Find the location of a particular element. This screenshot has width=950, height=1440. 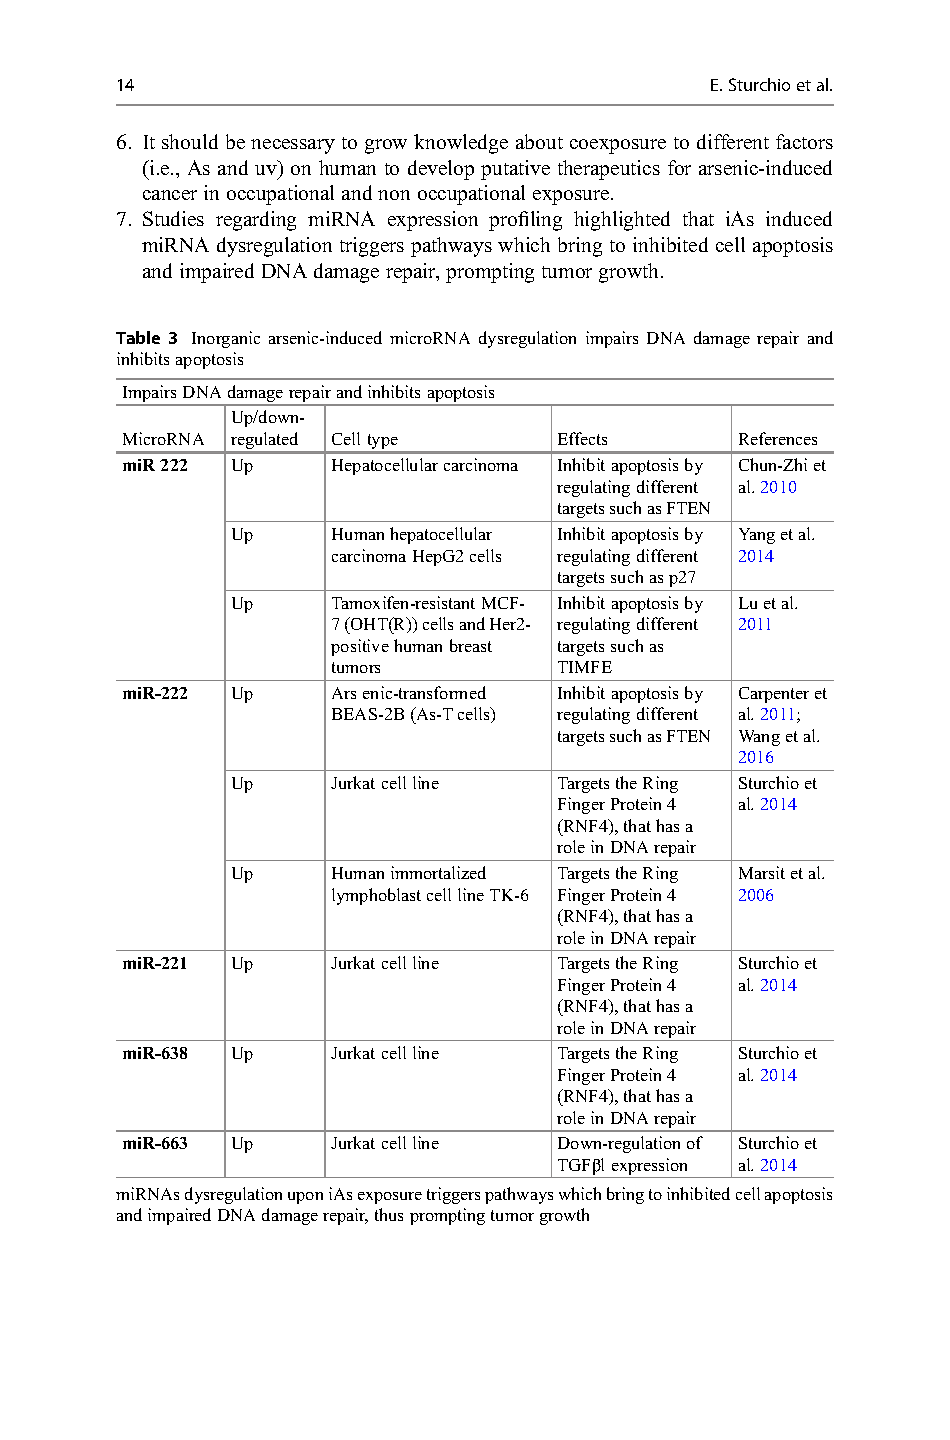

should is located at coordinates (190, 141).
